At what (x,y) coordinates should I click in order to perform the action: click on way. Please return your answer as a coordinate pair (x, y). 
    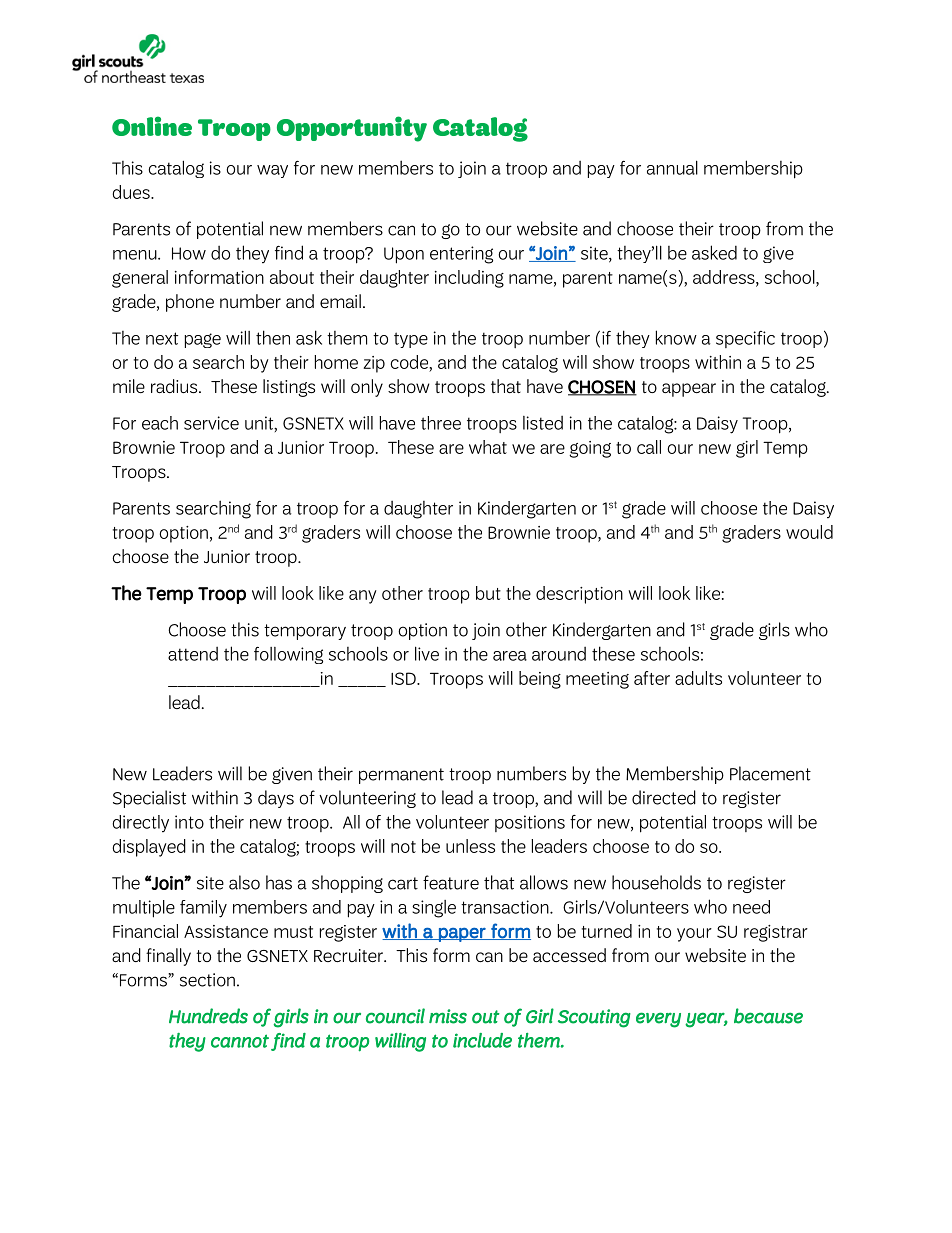
    Looking at the image, I should click on (272, 171).
